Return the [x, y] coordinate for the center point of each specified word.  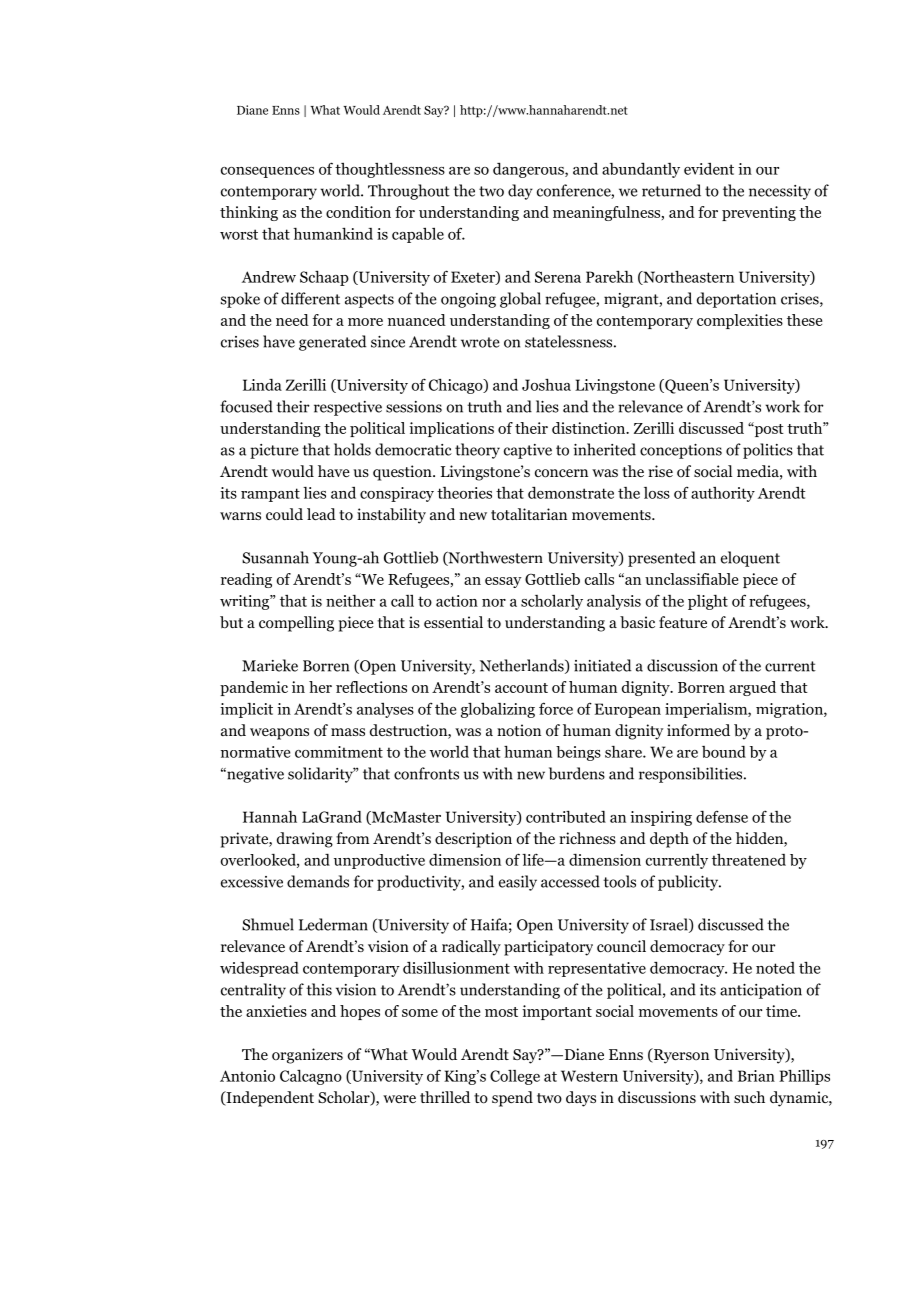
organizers [307, 1056]
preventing [759, 213]
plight [708, 602]
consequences [267, 172]
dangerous [529, 170]
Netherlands [523, 666]
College [515, 1077]
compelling [296, 624]
